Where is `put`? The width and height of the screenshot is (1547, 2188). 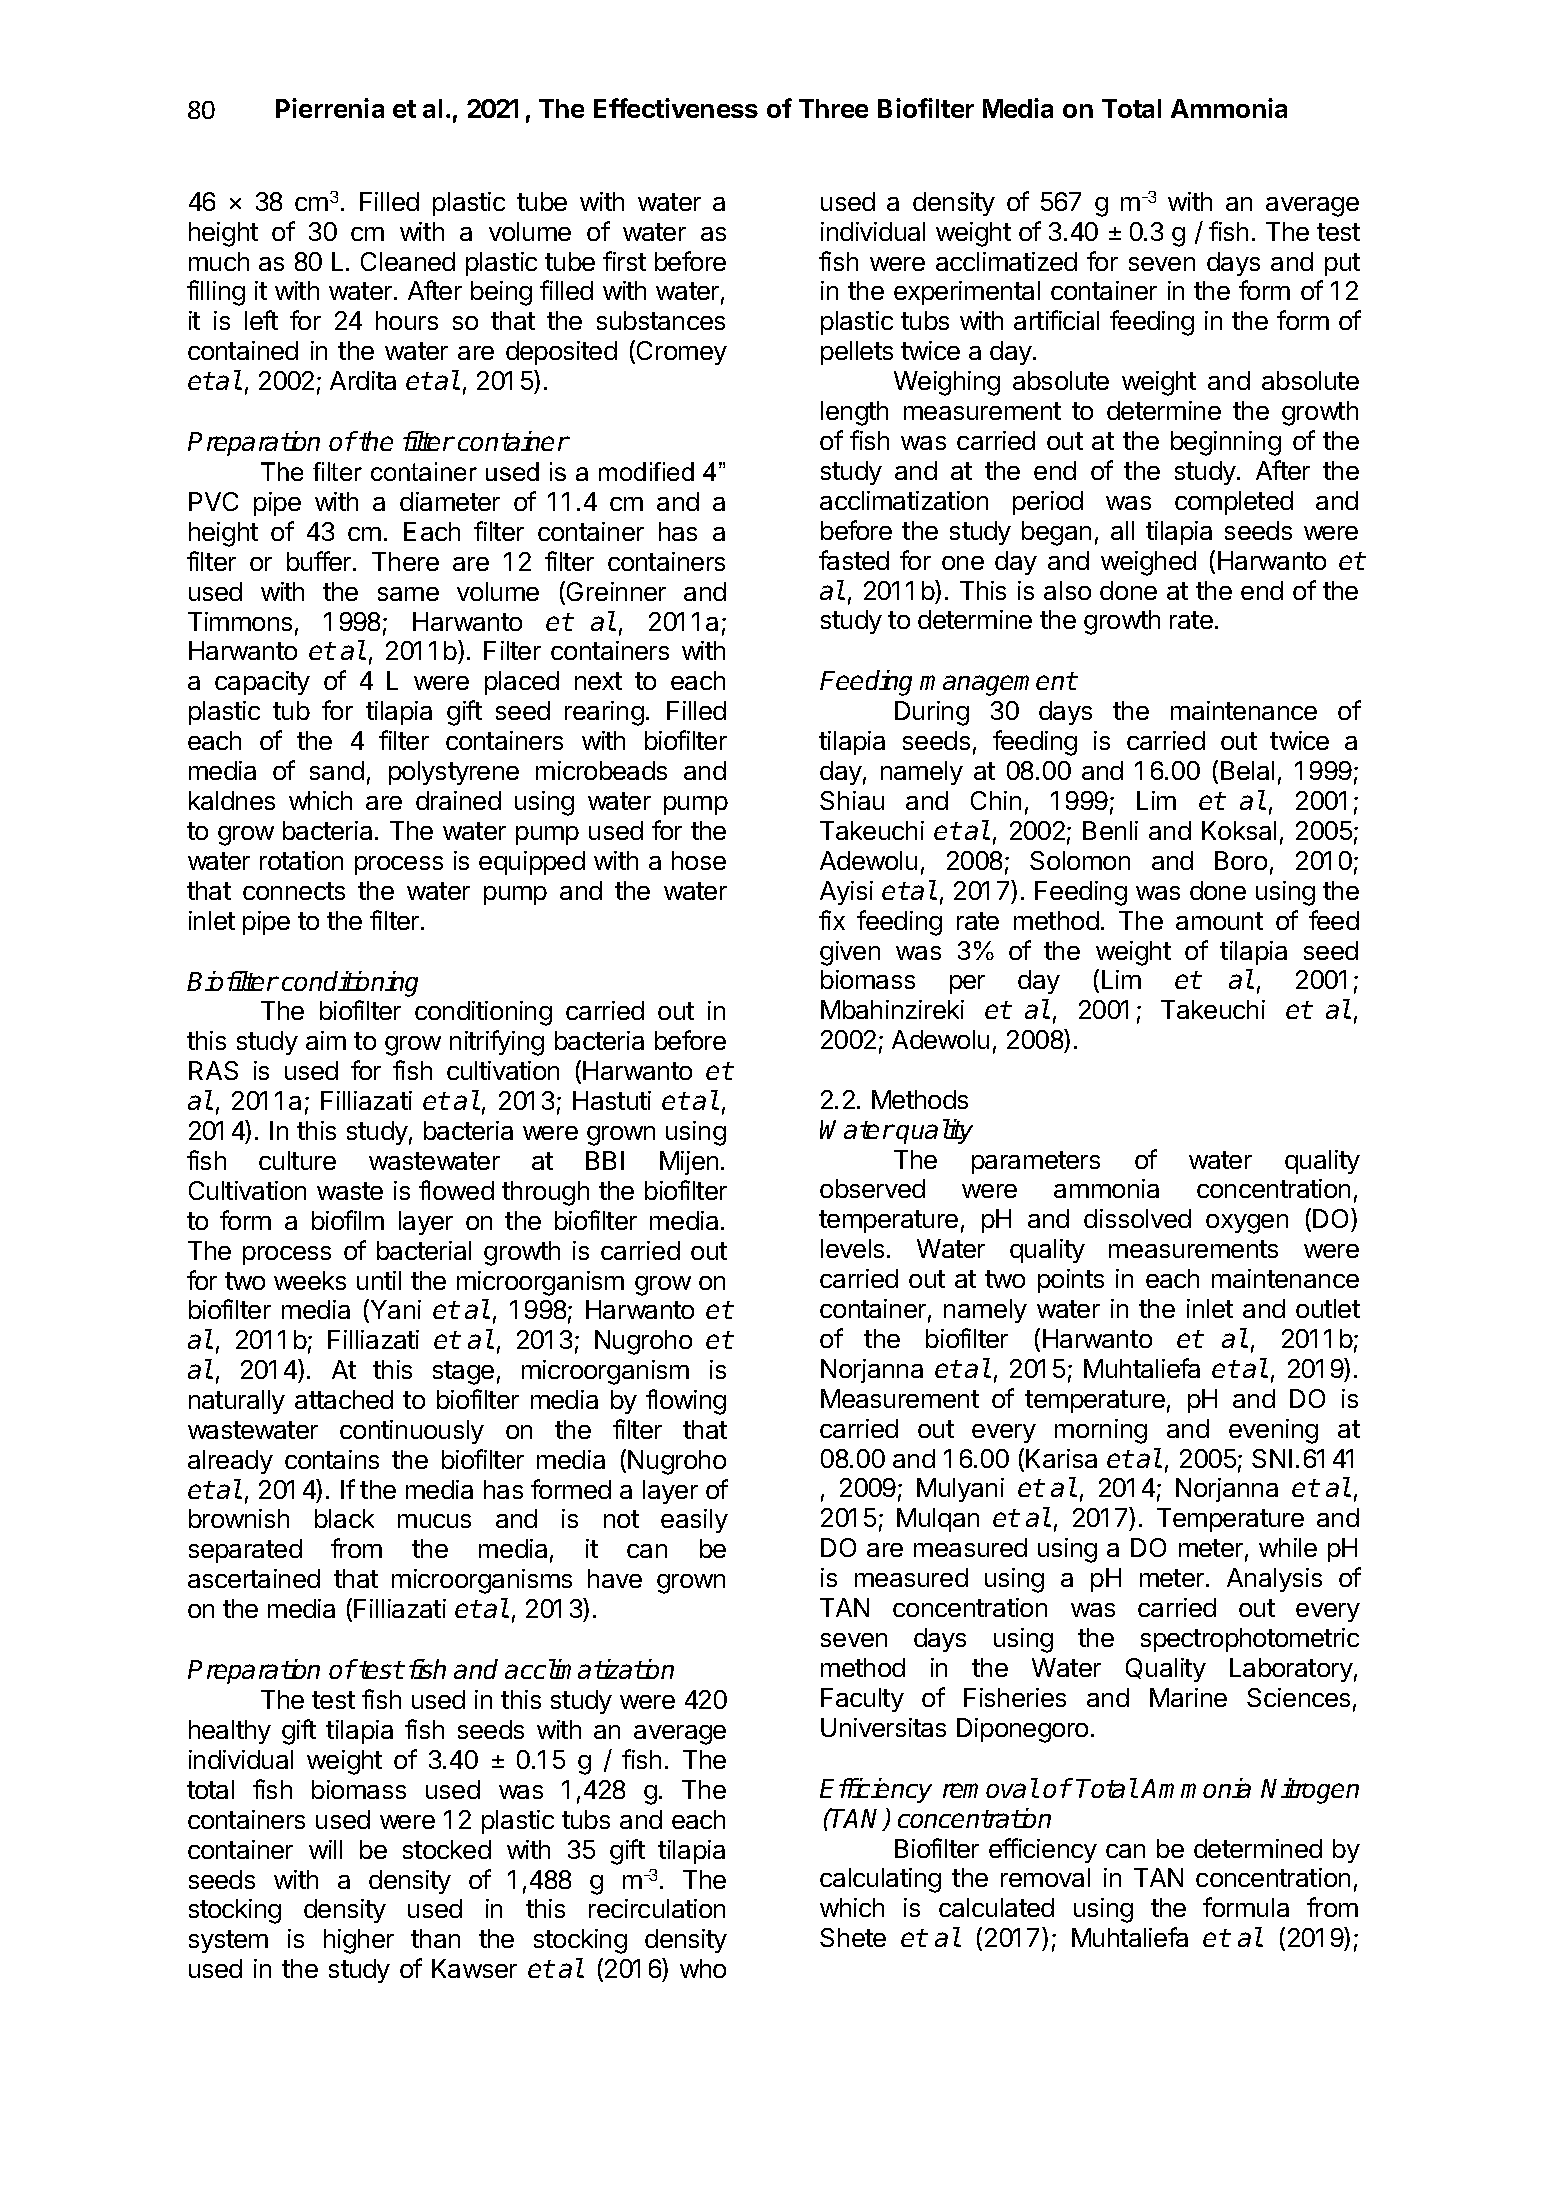 put is located at coordinates (1342, 264).
